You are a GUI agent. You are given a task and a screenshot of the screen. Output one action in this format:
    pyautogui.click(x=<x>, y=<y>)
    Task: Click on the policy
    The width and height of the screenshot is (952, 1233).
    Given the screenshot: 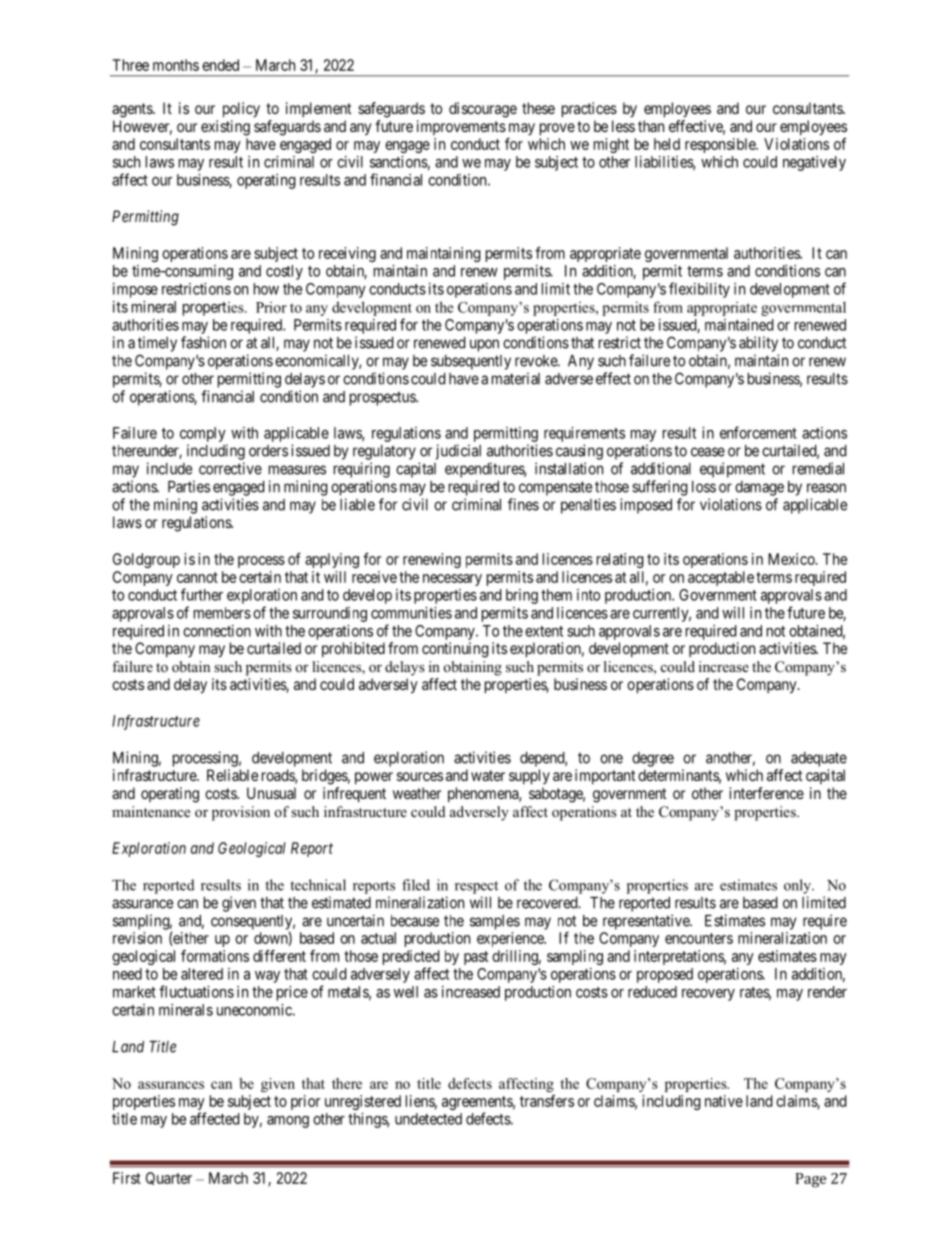 What is the action you would take?
    pyautogui.click(x=241, y=110)
